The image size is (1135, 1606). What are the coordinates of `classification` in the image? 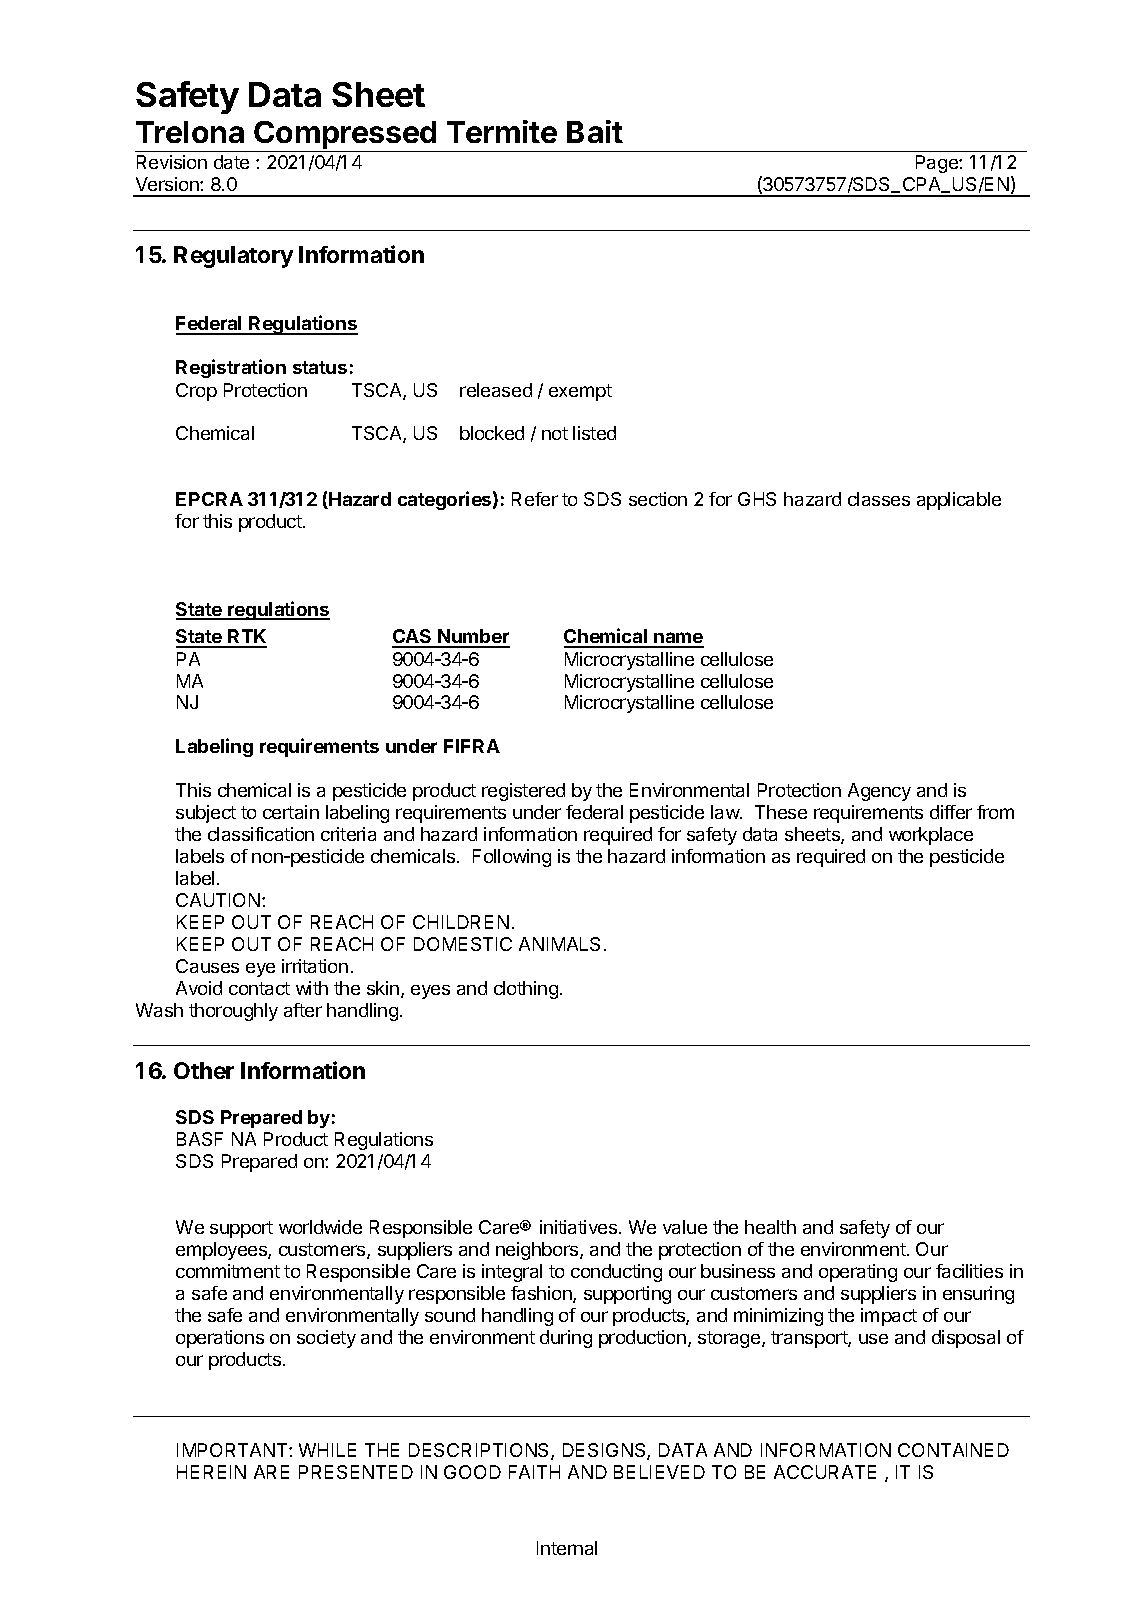 It's located at (261, 834).
